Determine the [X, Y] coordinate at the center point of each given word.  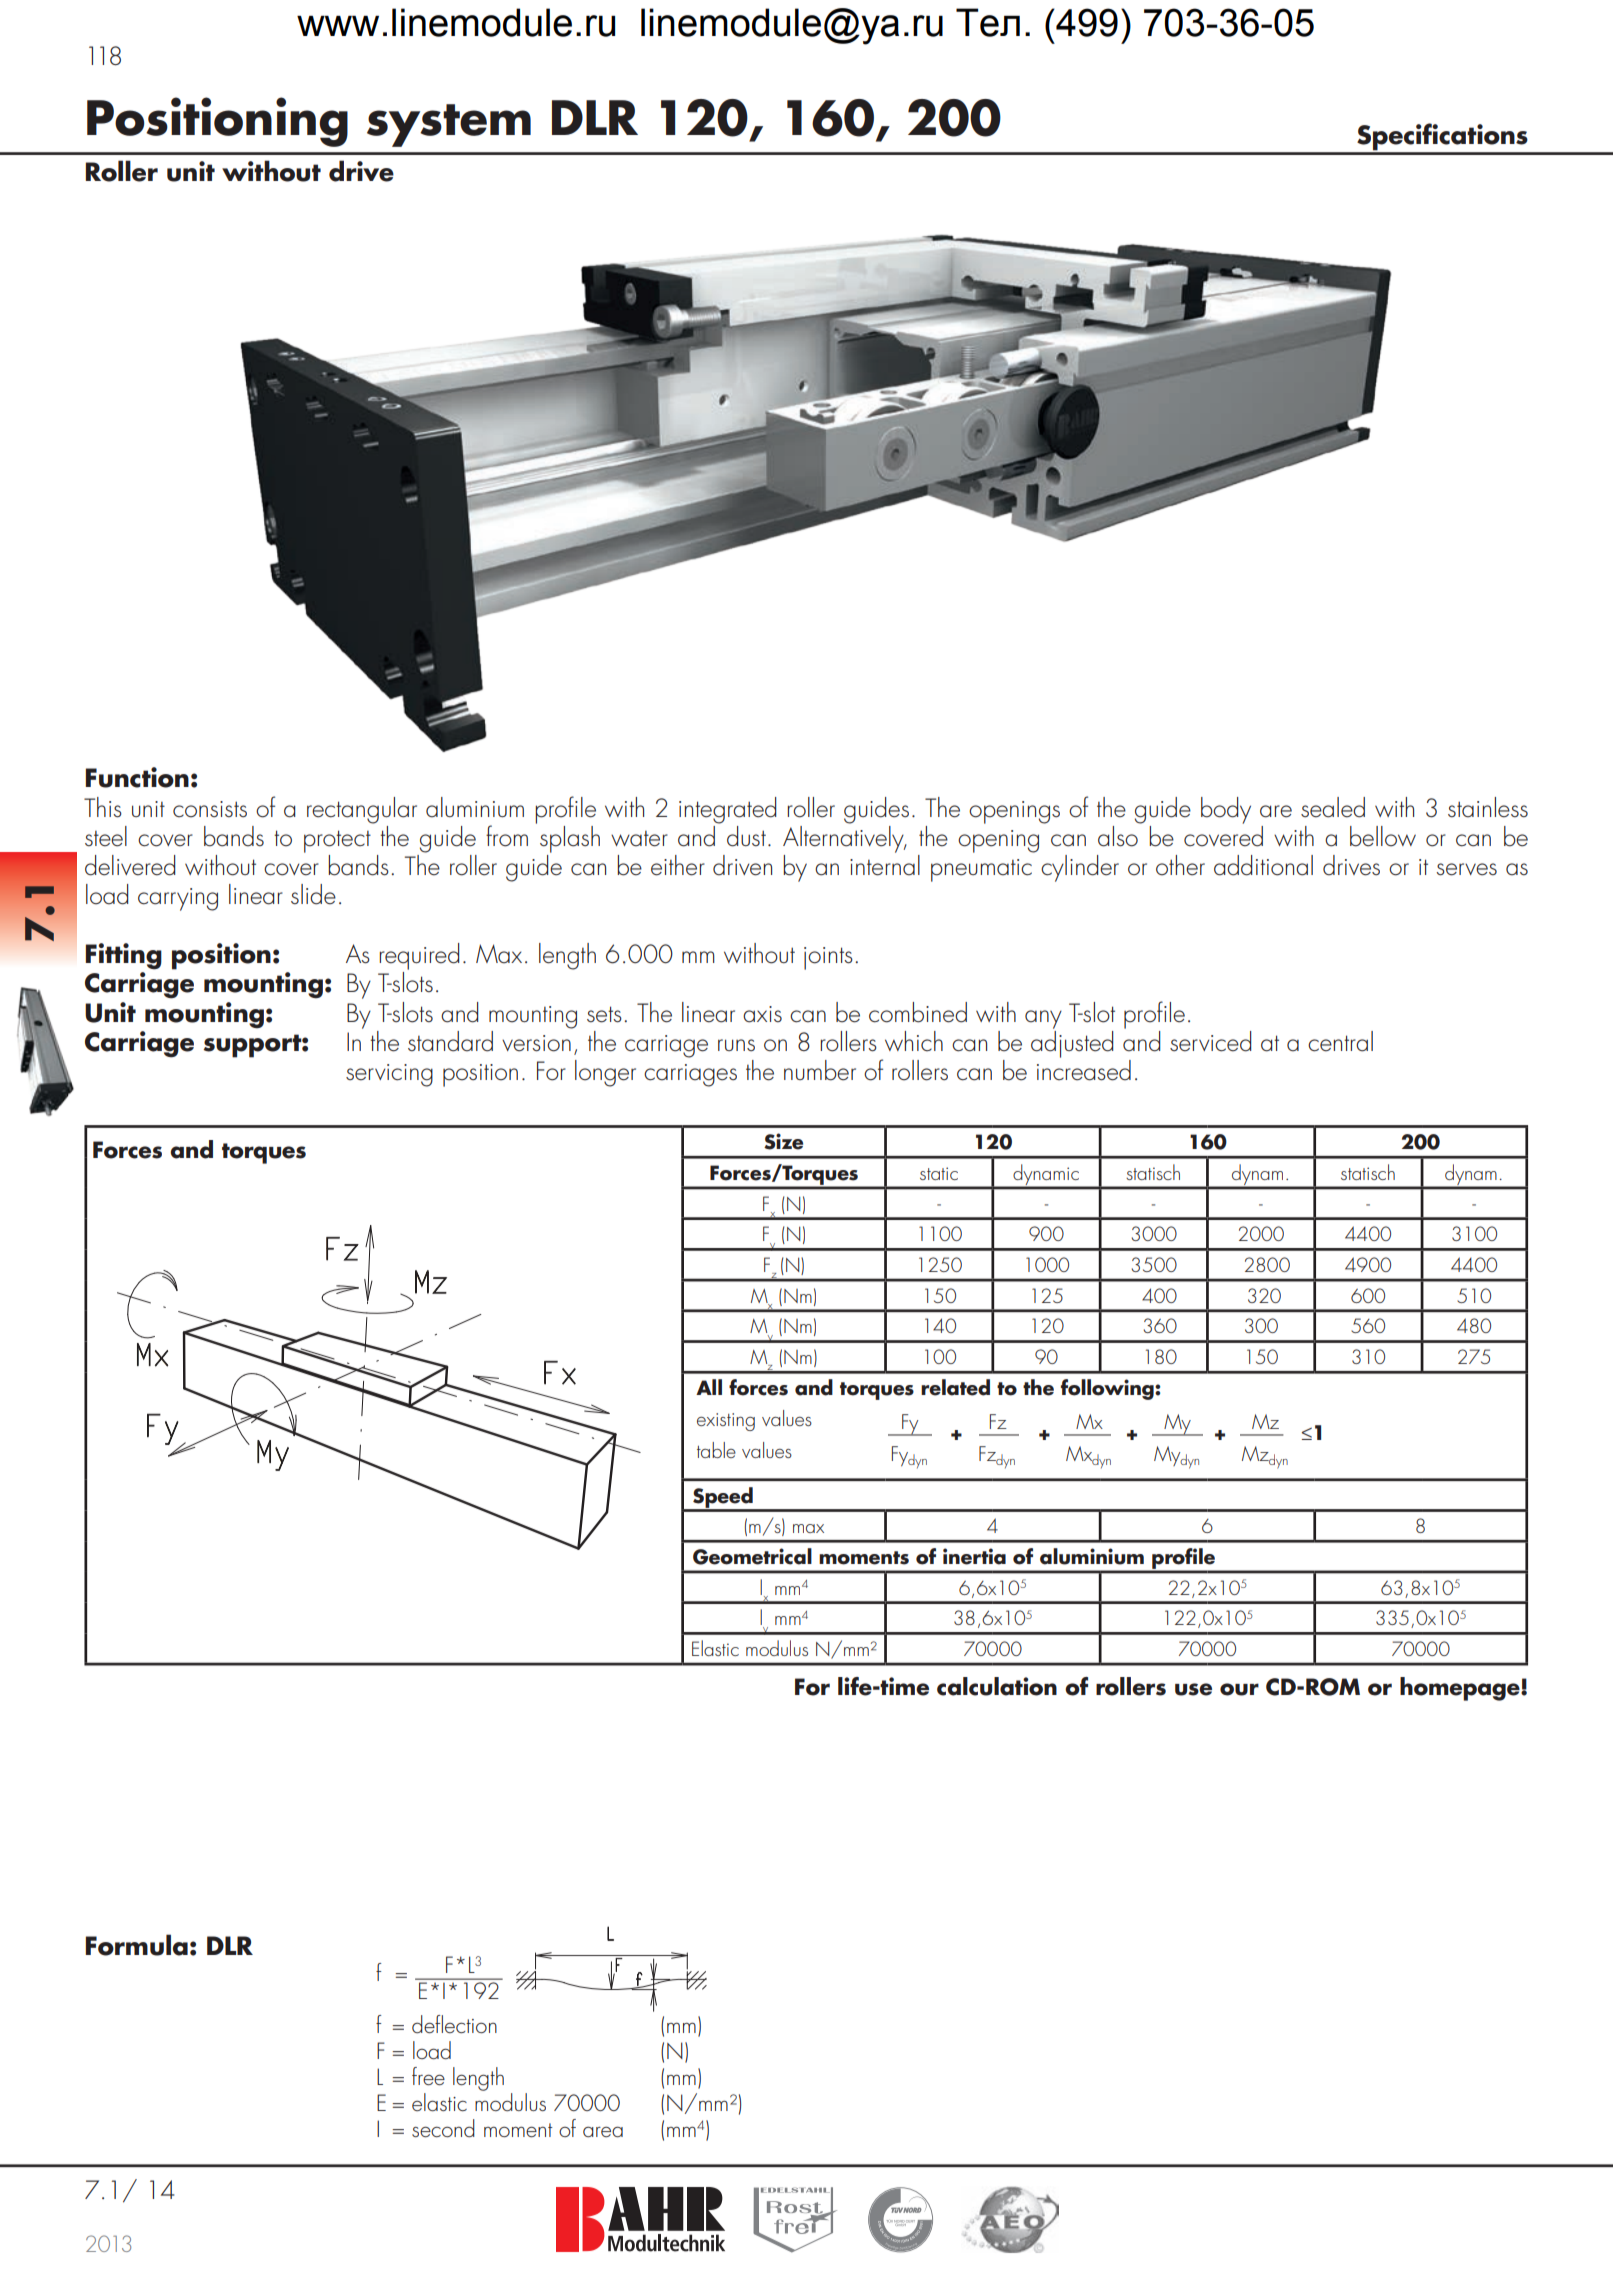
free [428, 2076]
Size [783, 1141]
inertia [974, 1556]
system [449, 125]
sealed [1333, 807]
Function [137, 777]
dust [746, 836]
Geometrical [752, 1556]
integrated [728, 810]
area [603, 2131]
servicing [389, 1075]
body [1226, 810]
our [1239, 1689]
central [1340, 1041]
